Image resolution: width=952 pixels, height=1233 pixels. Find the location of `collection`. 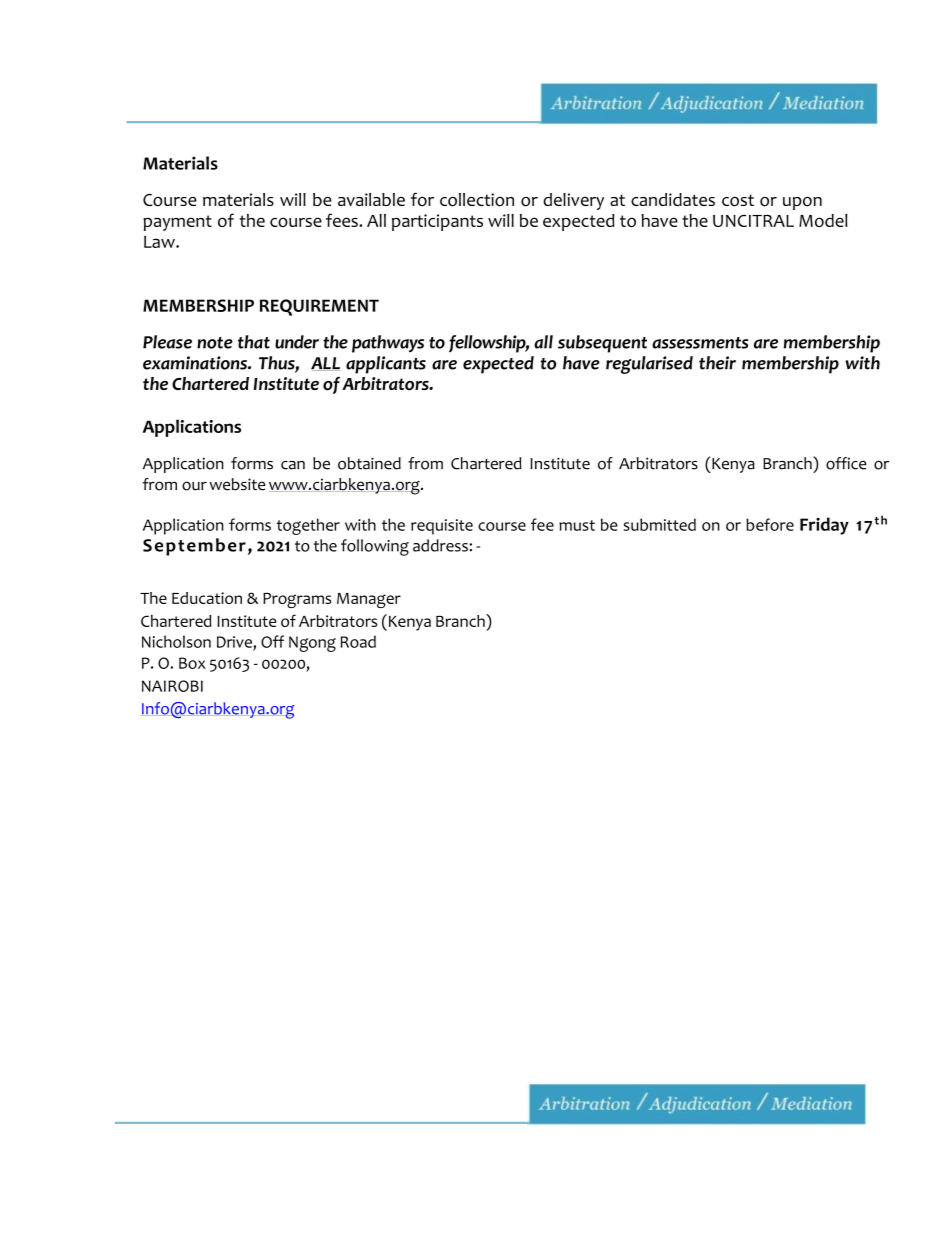

collection is located at coordinates (477, 200).
